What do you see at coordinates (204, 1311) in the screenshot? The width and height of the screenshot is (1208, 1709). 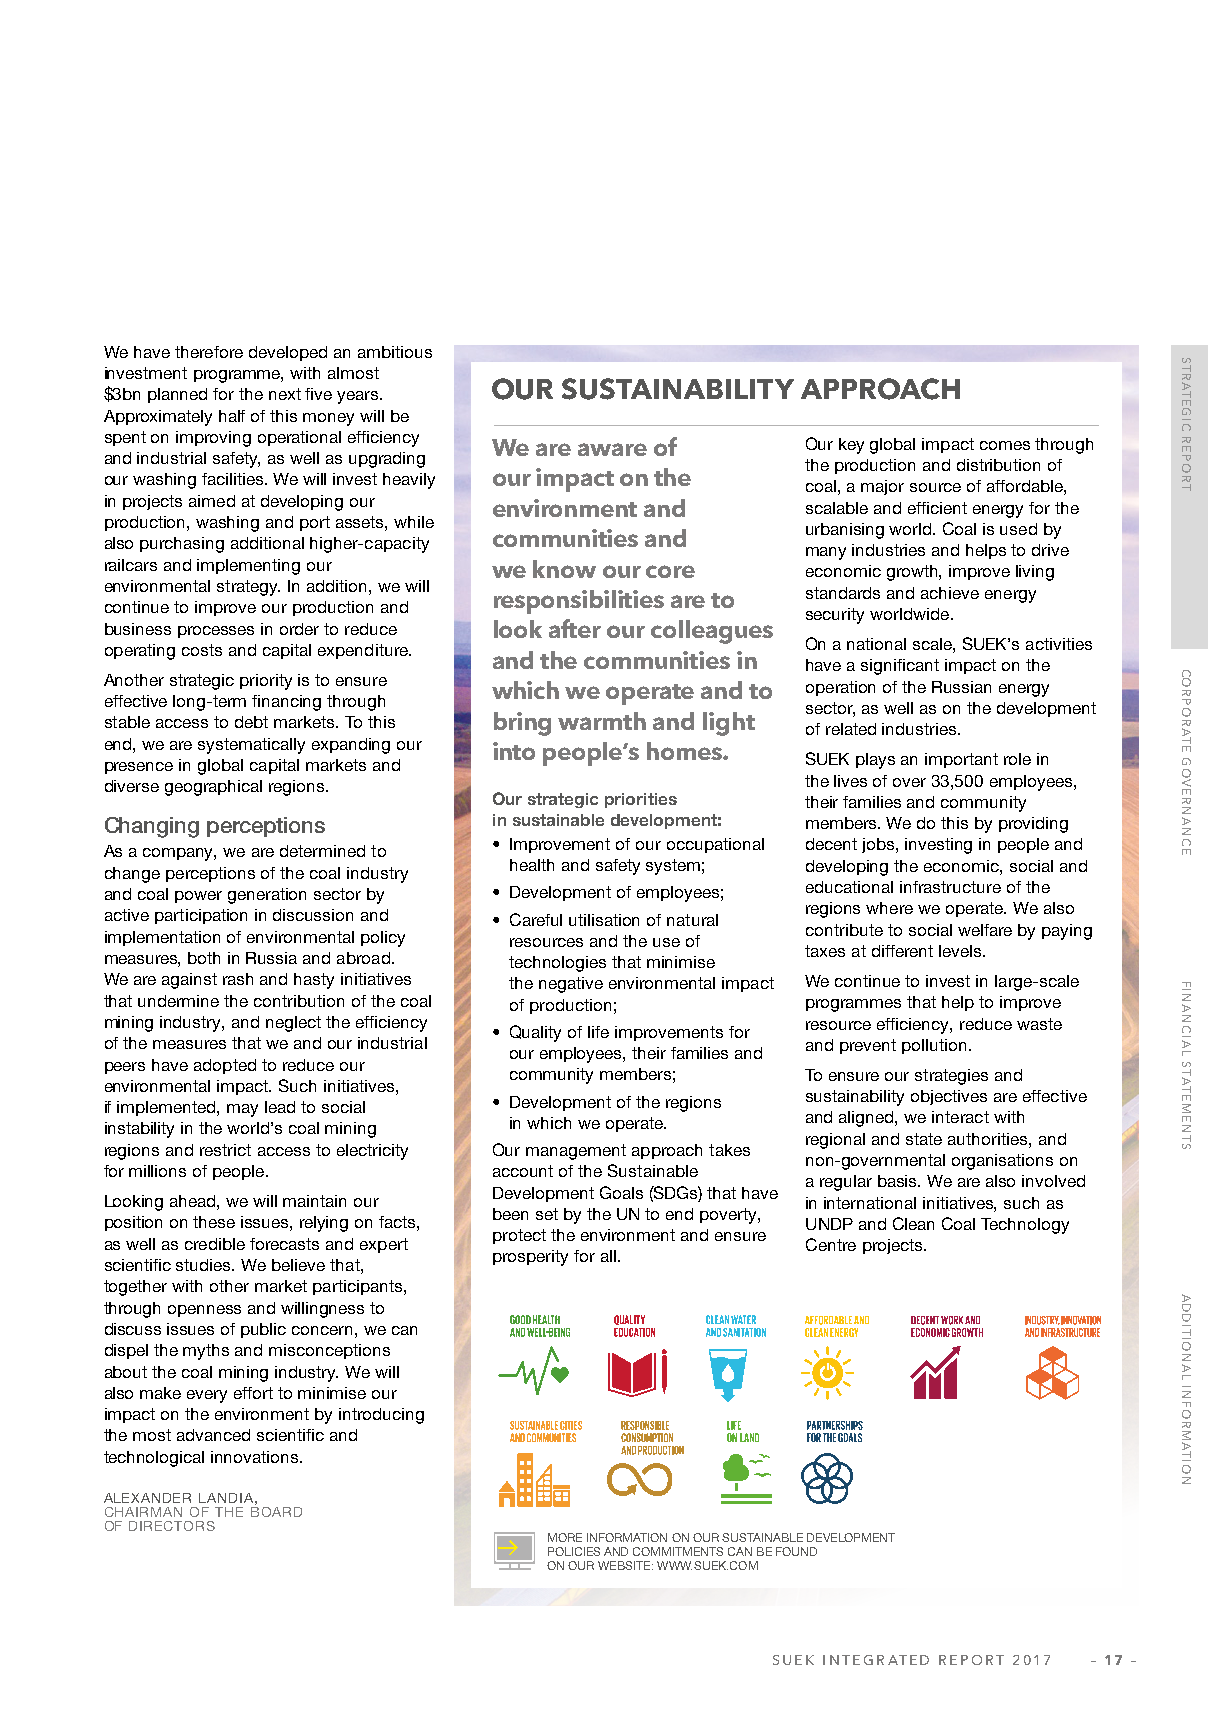 I see `openness` at bounding box center [204, 1311].
